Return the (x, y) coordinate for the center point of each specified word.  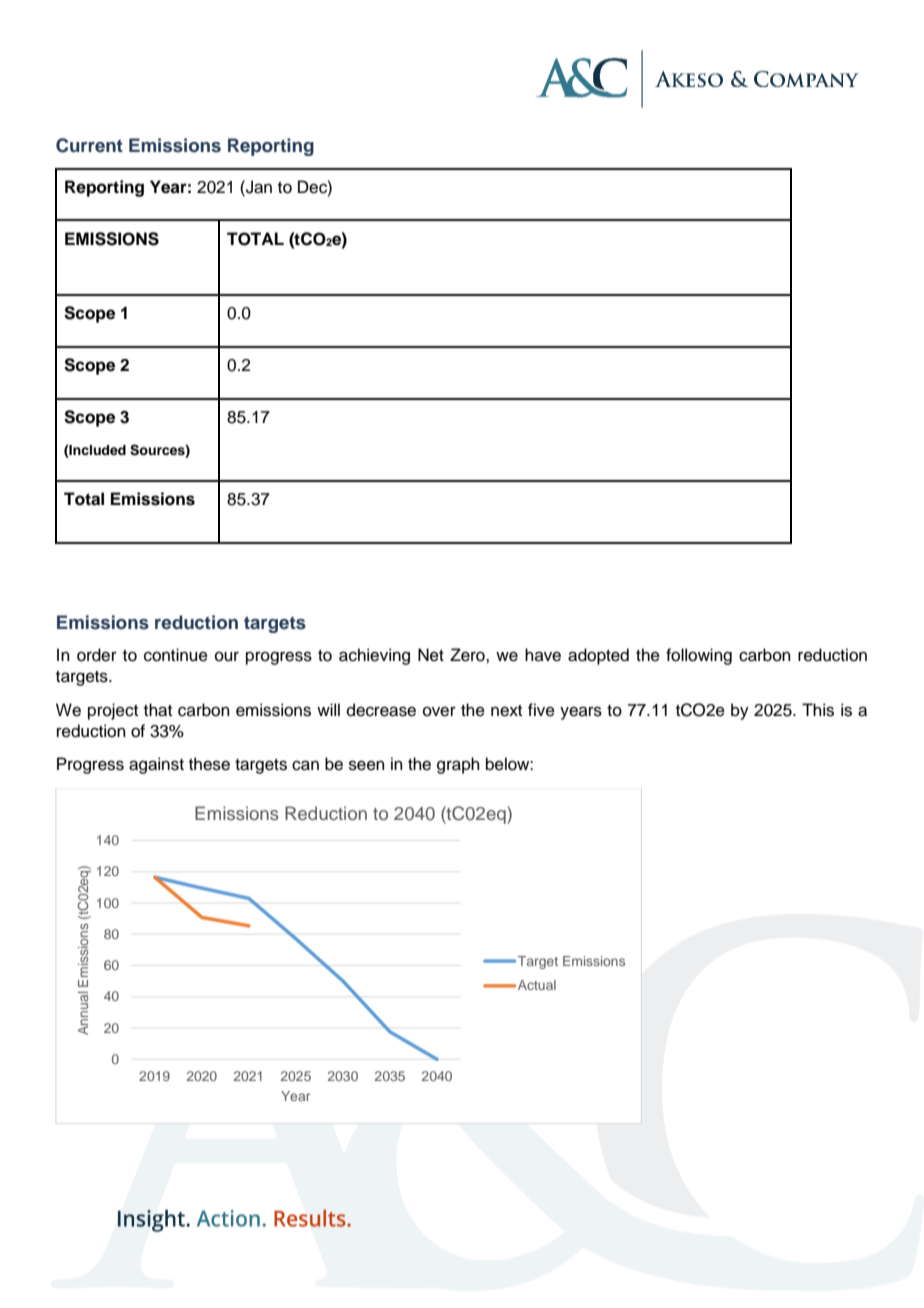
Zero (468, 655)
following (699, 656)
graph (458, 765)
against (156, 765)
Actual (537, 985)
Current (89, 145)
